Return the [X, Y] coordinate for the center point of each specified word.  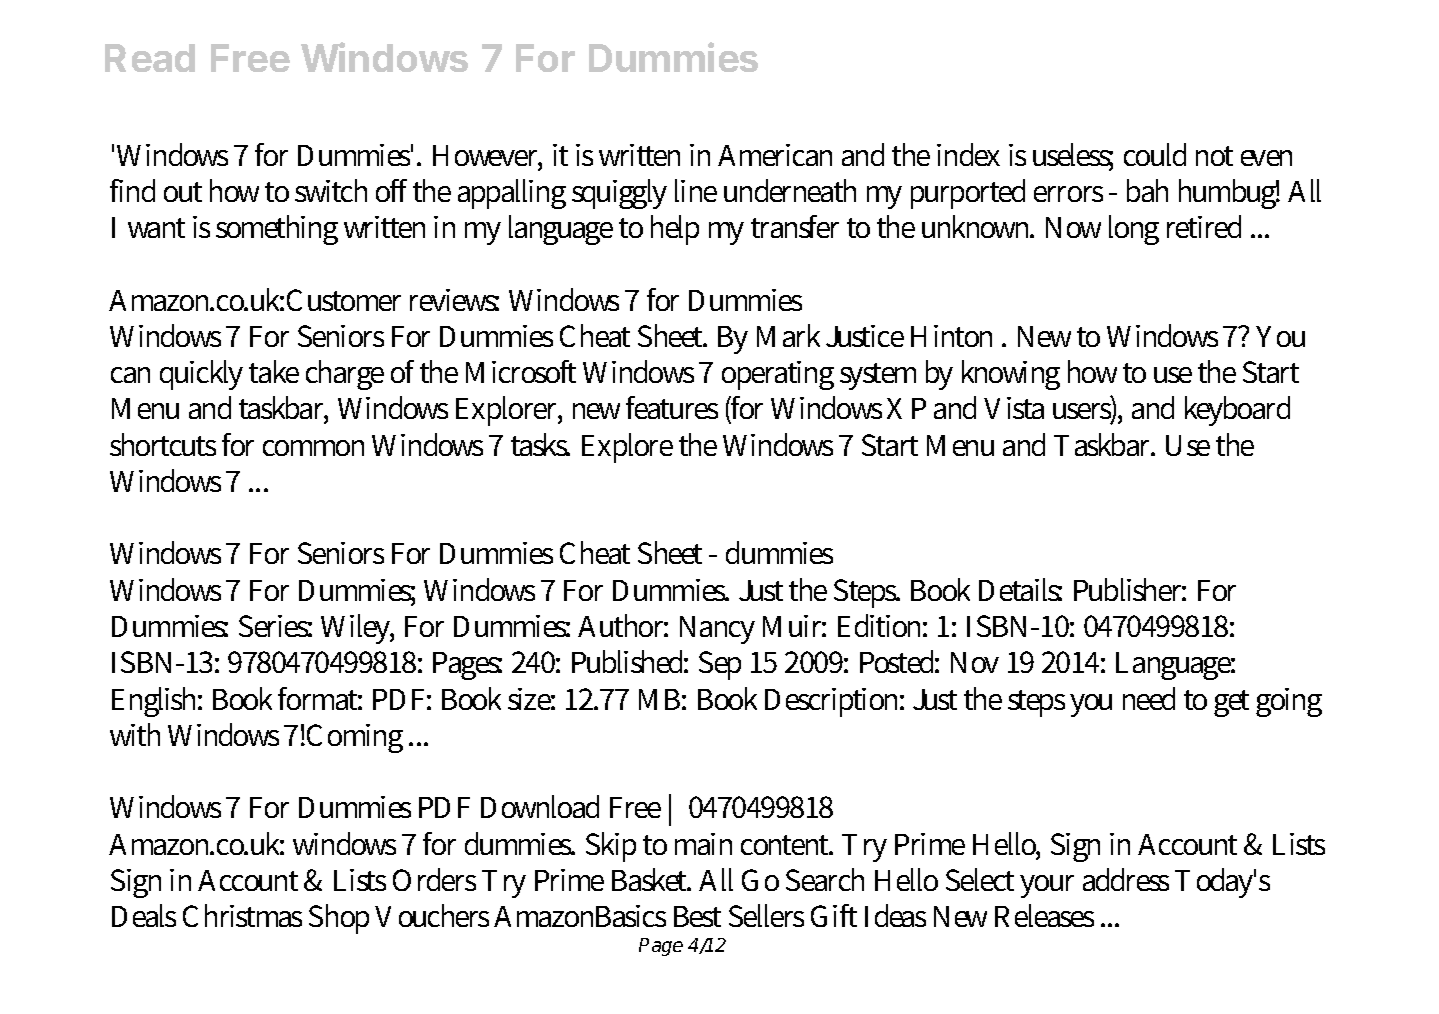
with [135, 734]
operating [778, 375]
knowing [1011, 375]
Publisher [1130, 589]
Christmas [242, 915]
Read [150, 58]
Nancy [717, 630]
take [274, 371]
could [1155, 154]
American [775, 155]
